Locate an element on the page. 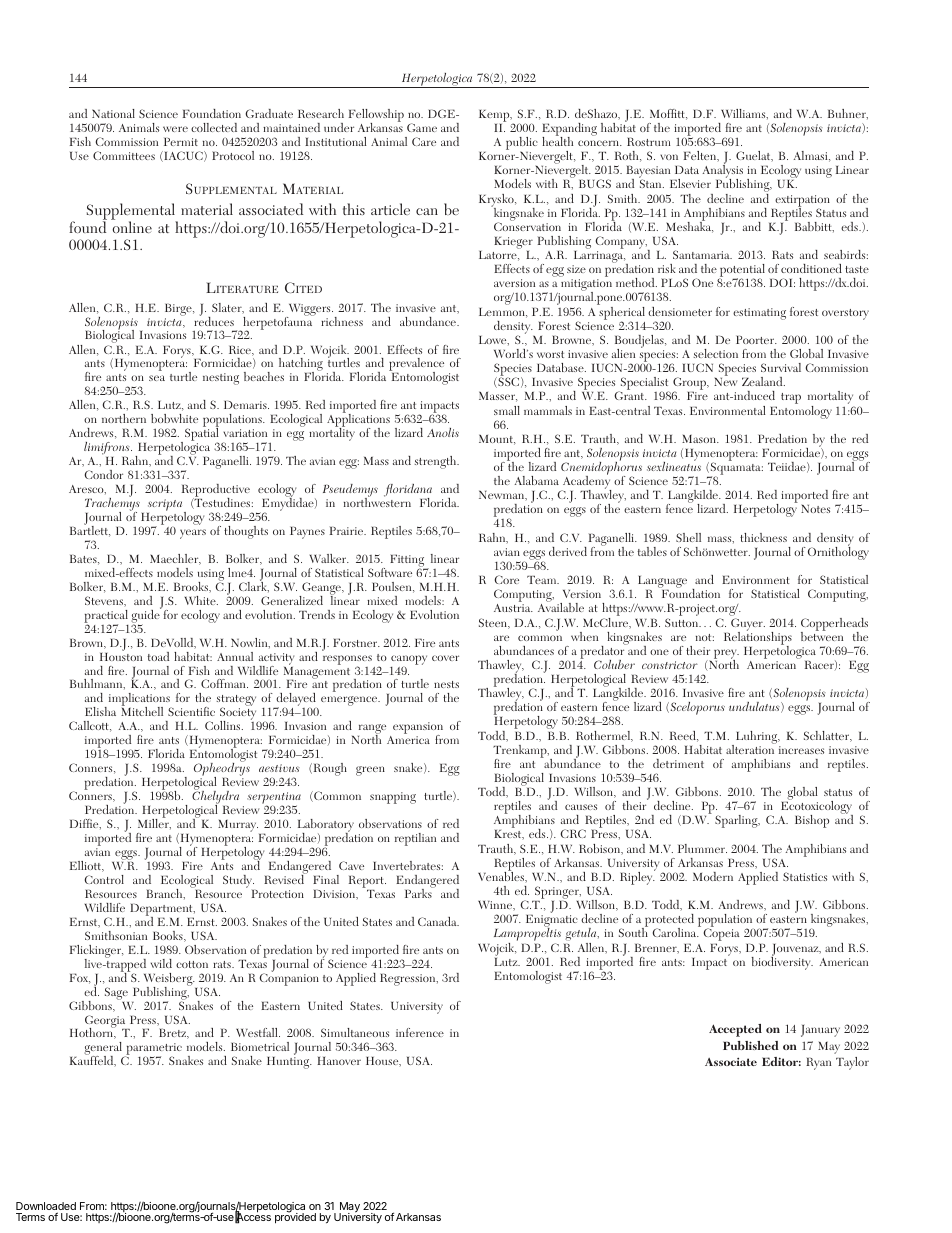 This image has width=952, height=1233. Care is located at coordinates (424, 141).
